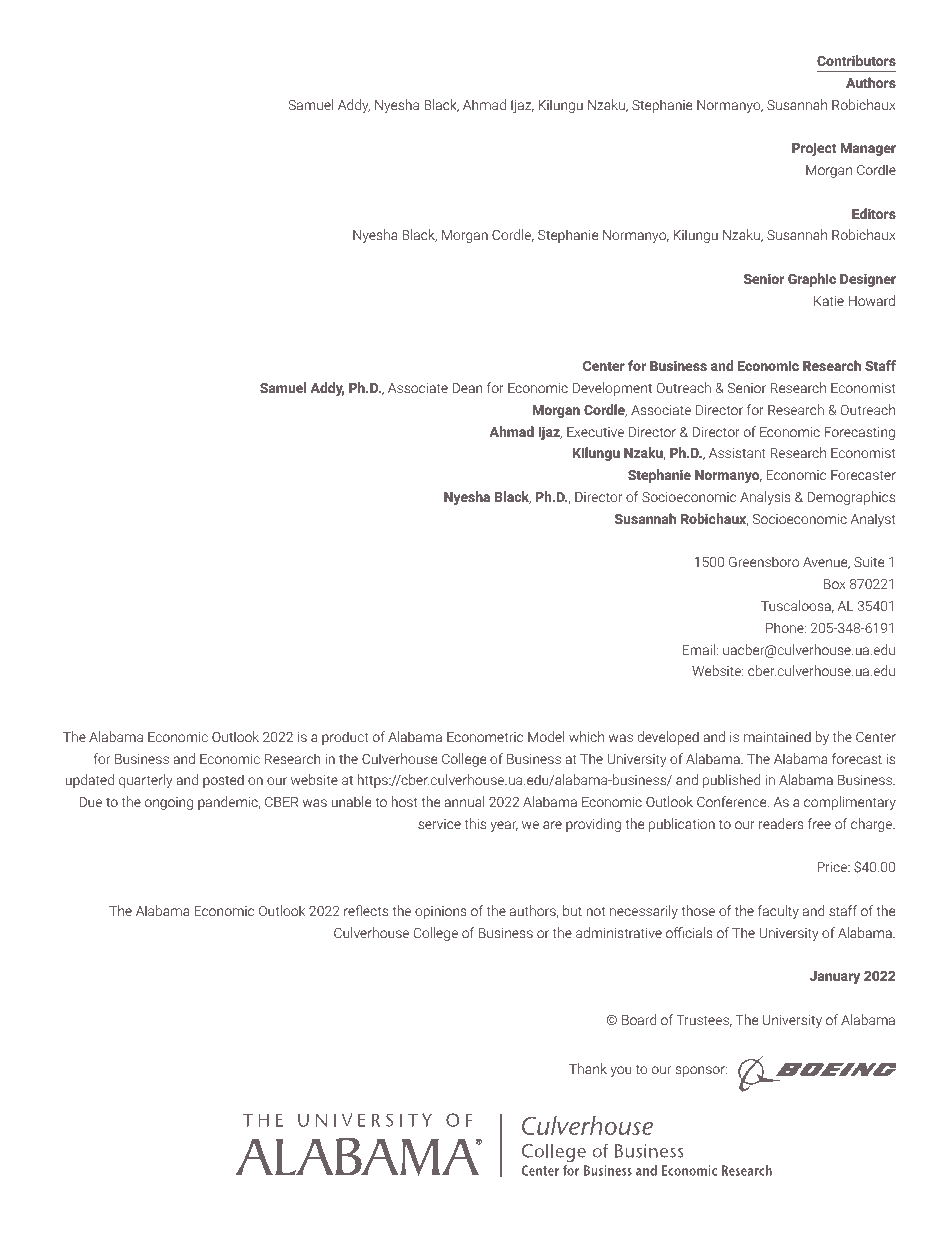  What do you see at coordinates (835, 977) in the page?
I see `January` at bounding box center [835, 977].
